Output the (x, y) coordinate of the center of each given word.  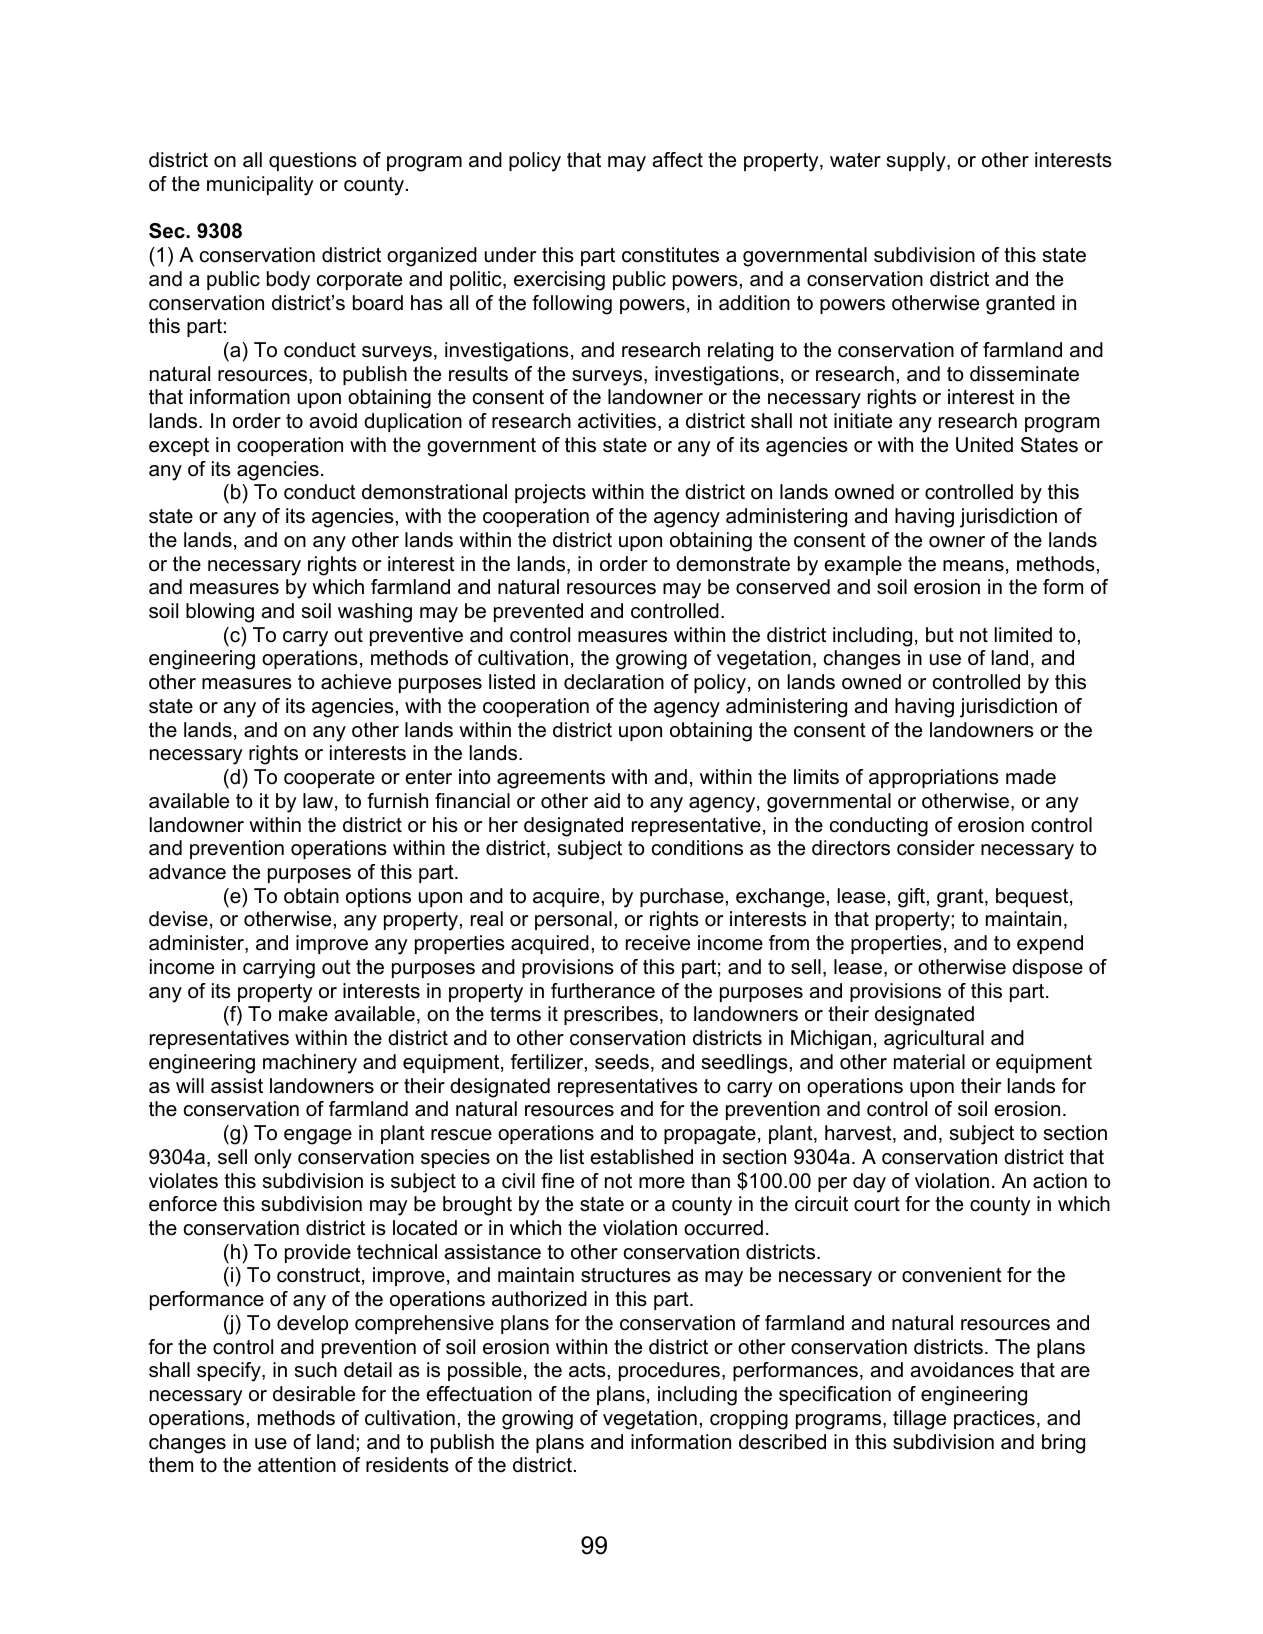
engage (318, 1137)
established (641, 1157)
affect (678, 160)
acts (587, 1370)
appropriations (934, 778)
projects (550, 494)
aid (607, 801)
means (973, 566)
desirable (314, 1394)
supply (917, 162)
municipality (260, 186)
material (929, 1062)
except (179, 447)
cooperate (329, 779)
